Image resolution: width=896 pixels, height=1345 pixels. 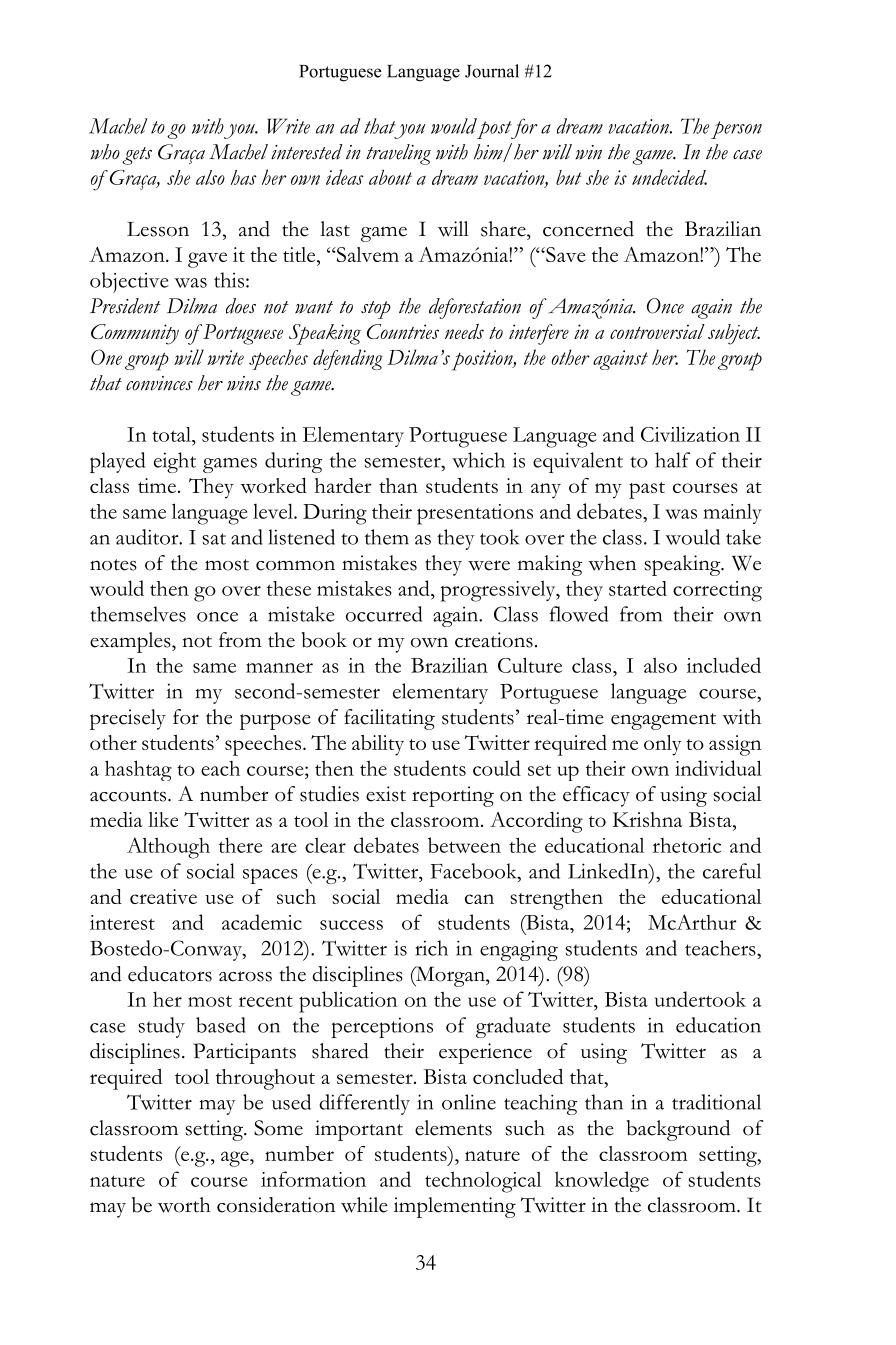 I want to click on implementing, so click(x=455, y=1207).
